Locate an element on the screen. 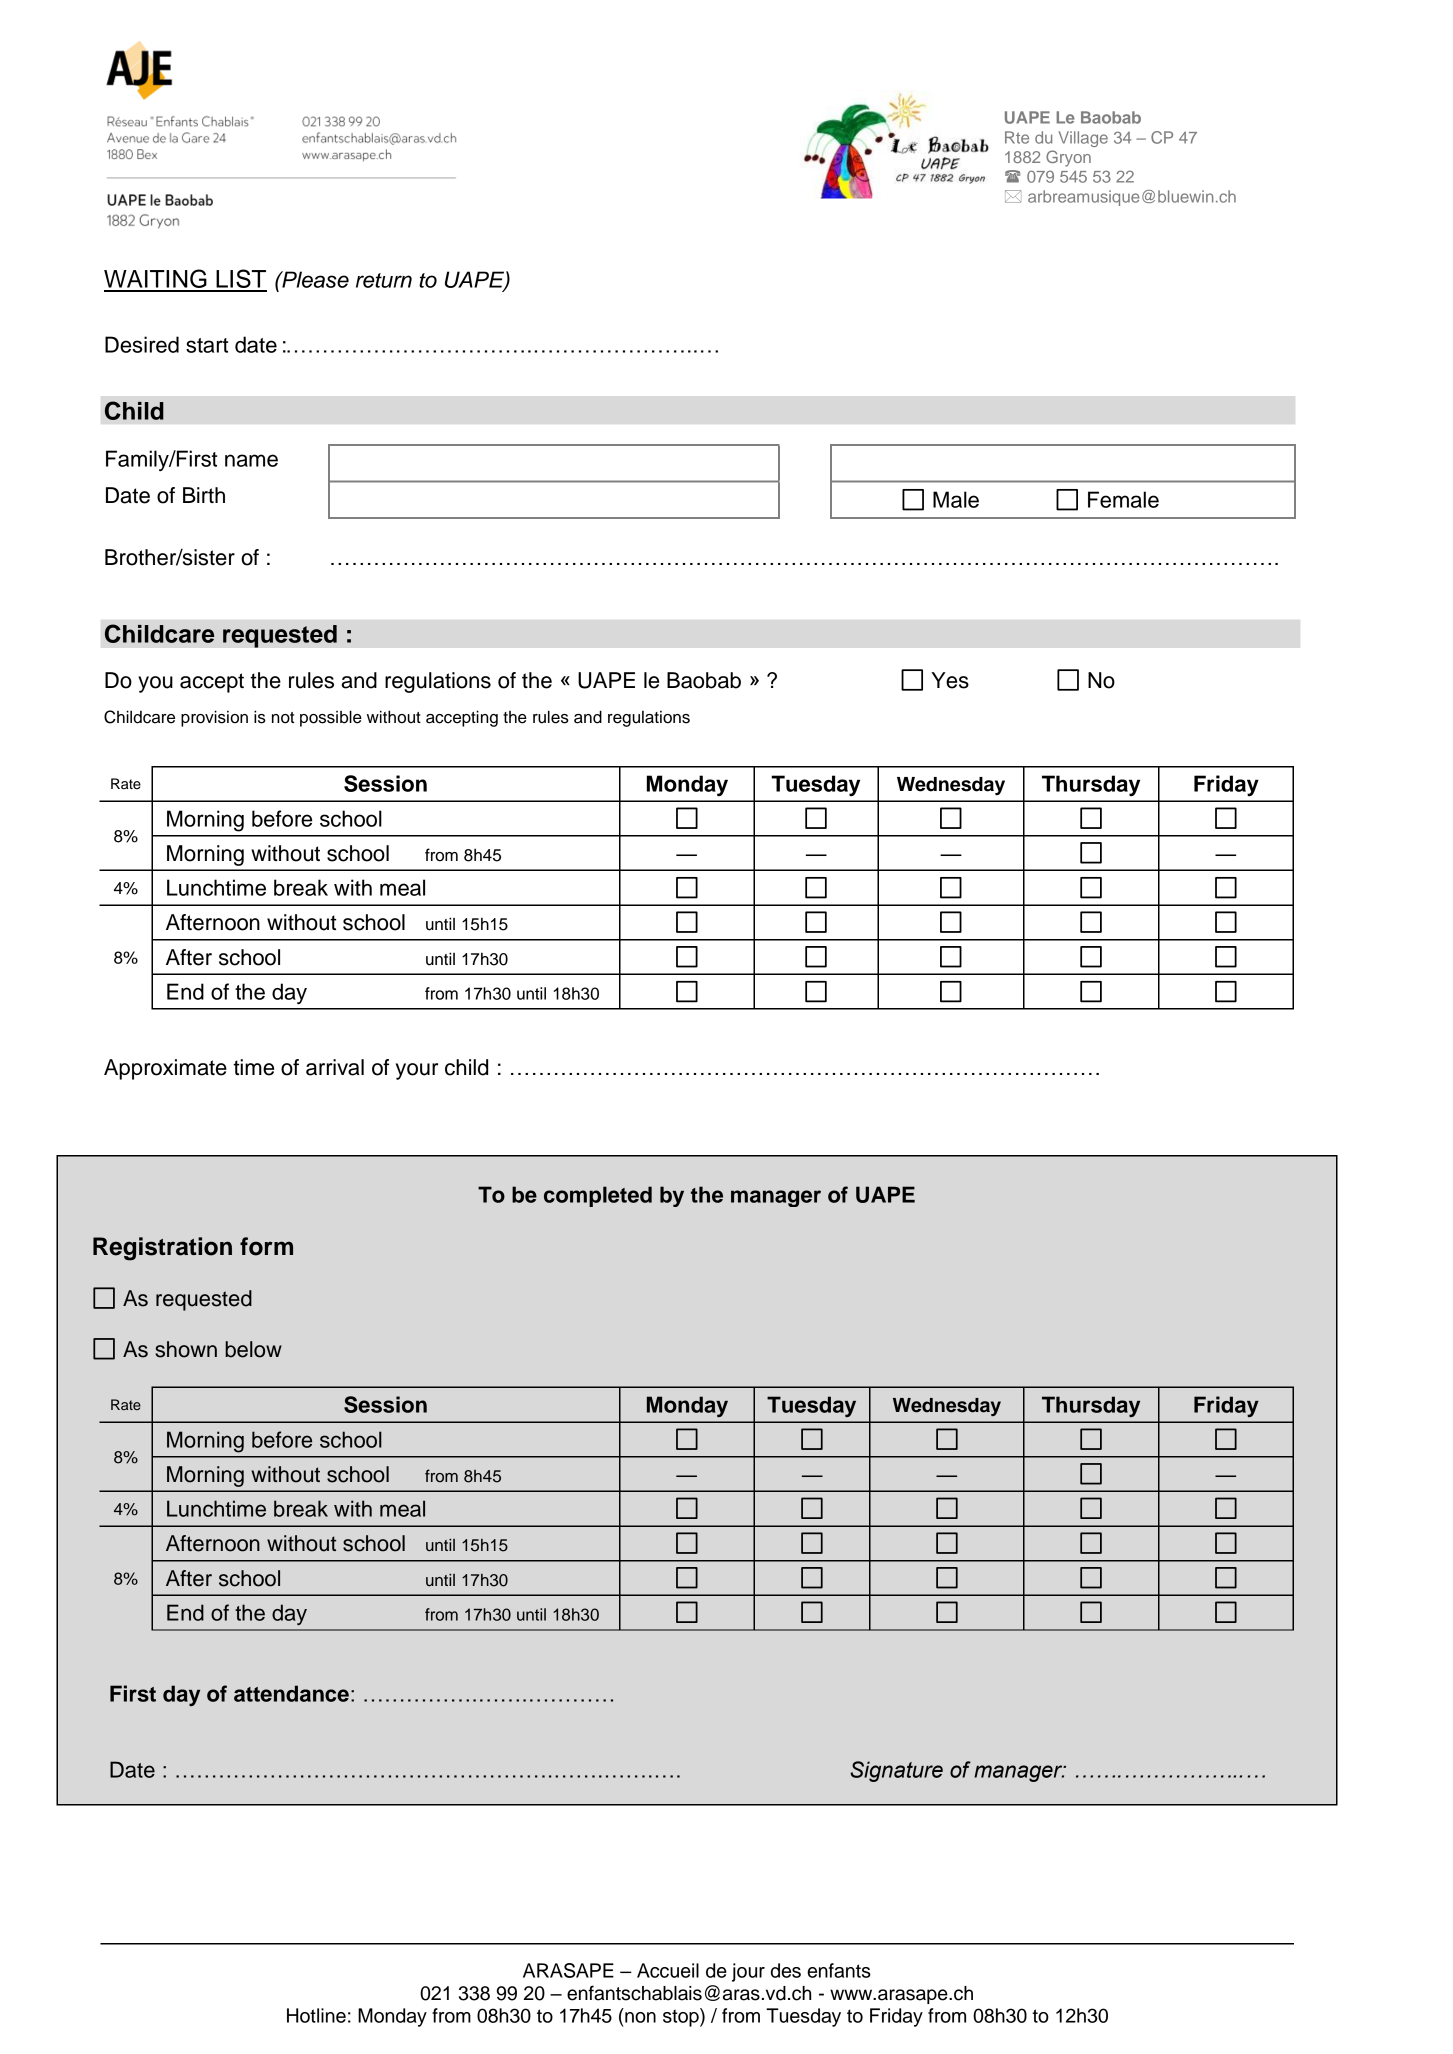 This screenshot has height=2054, width=1453. Rte is located at coordinates (1017, 137).
